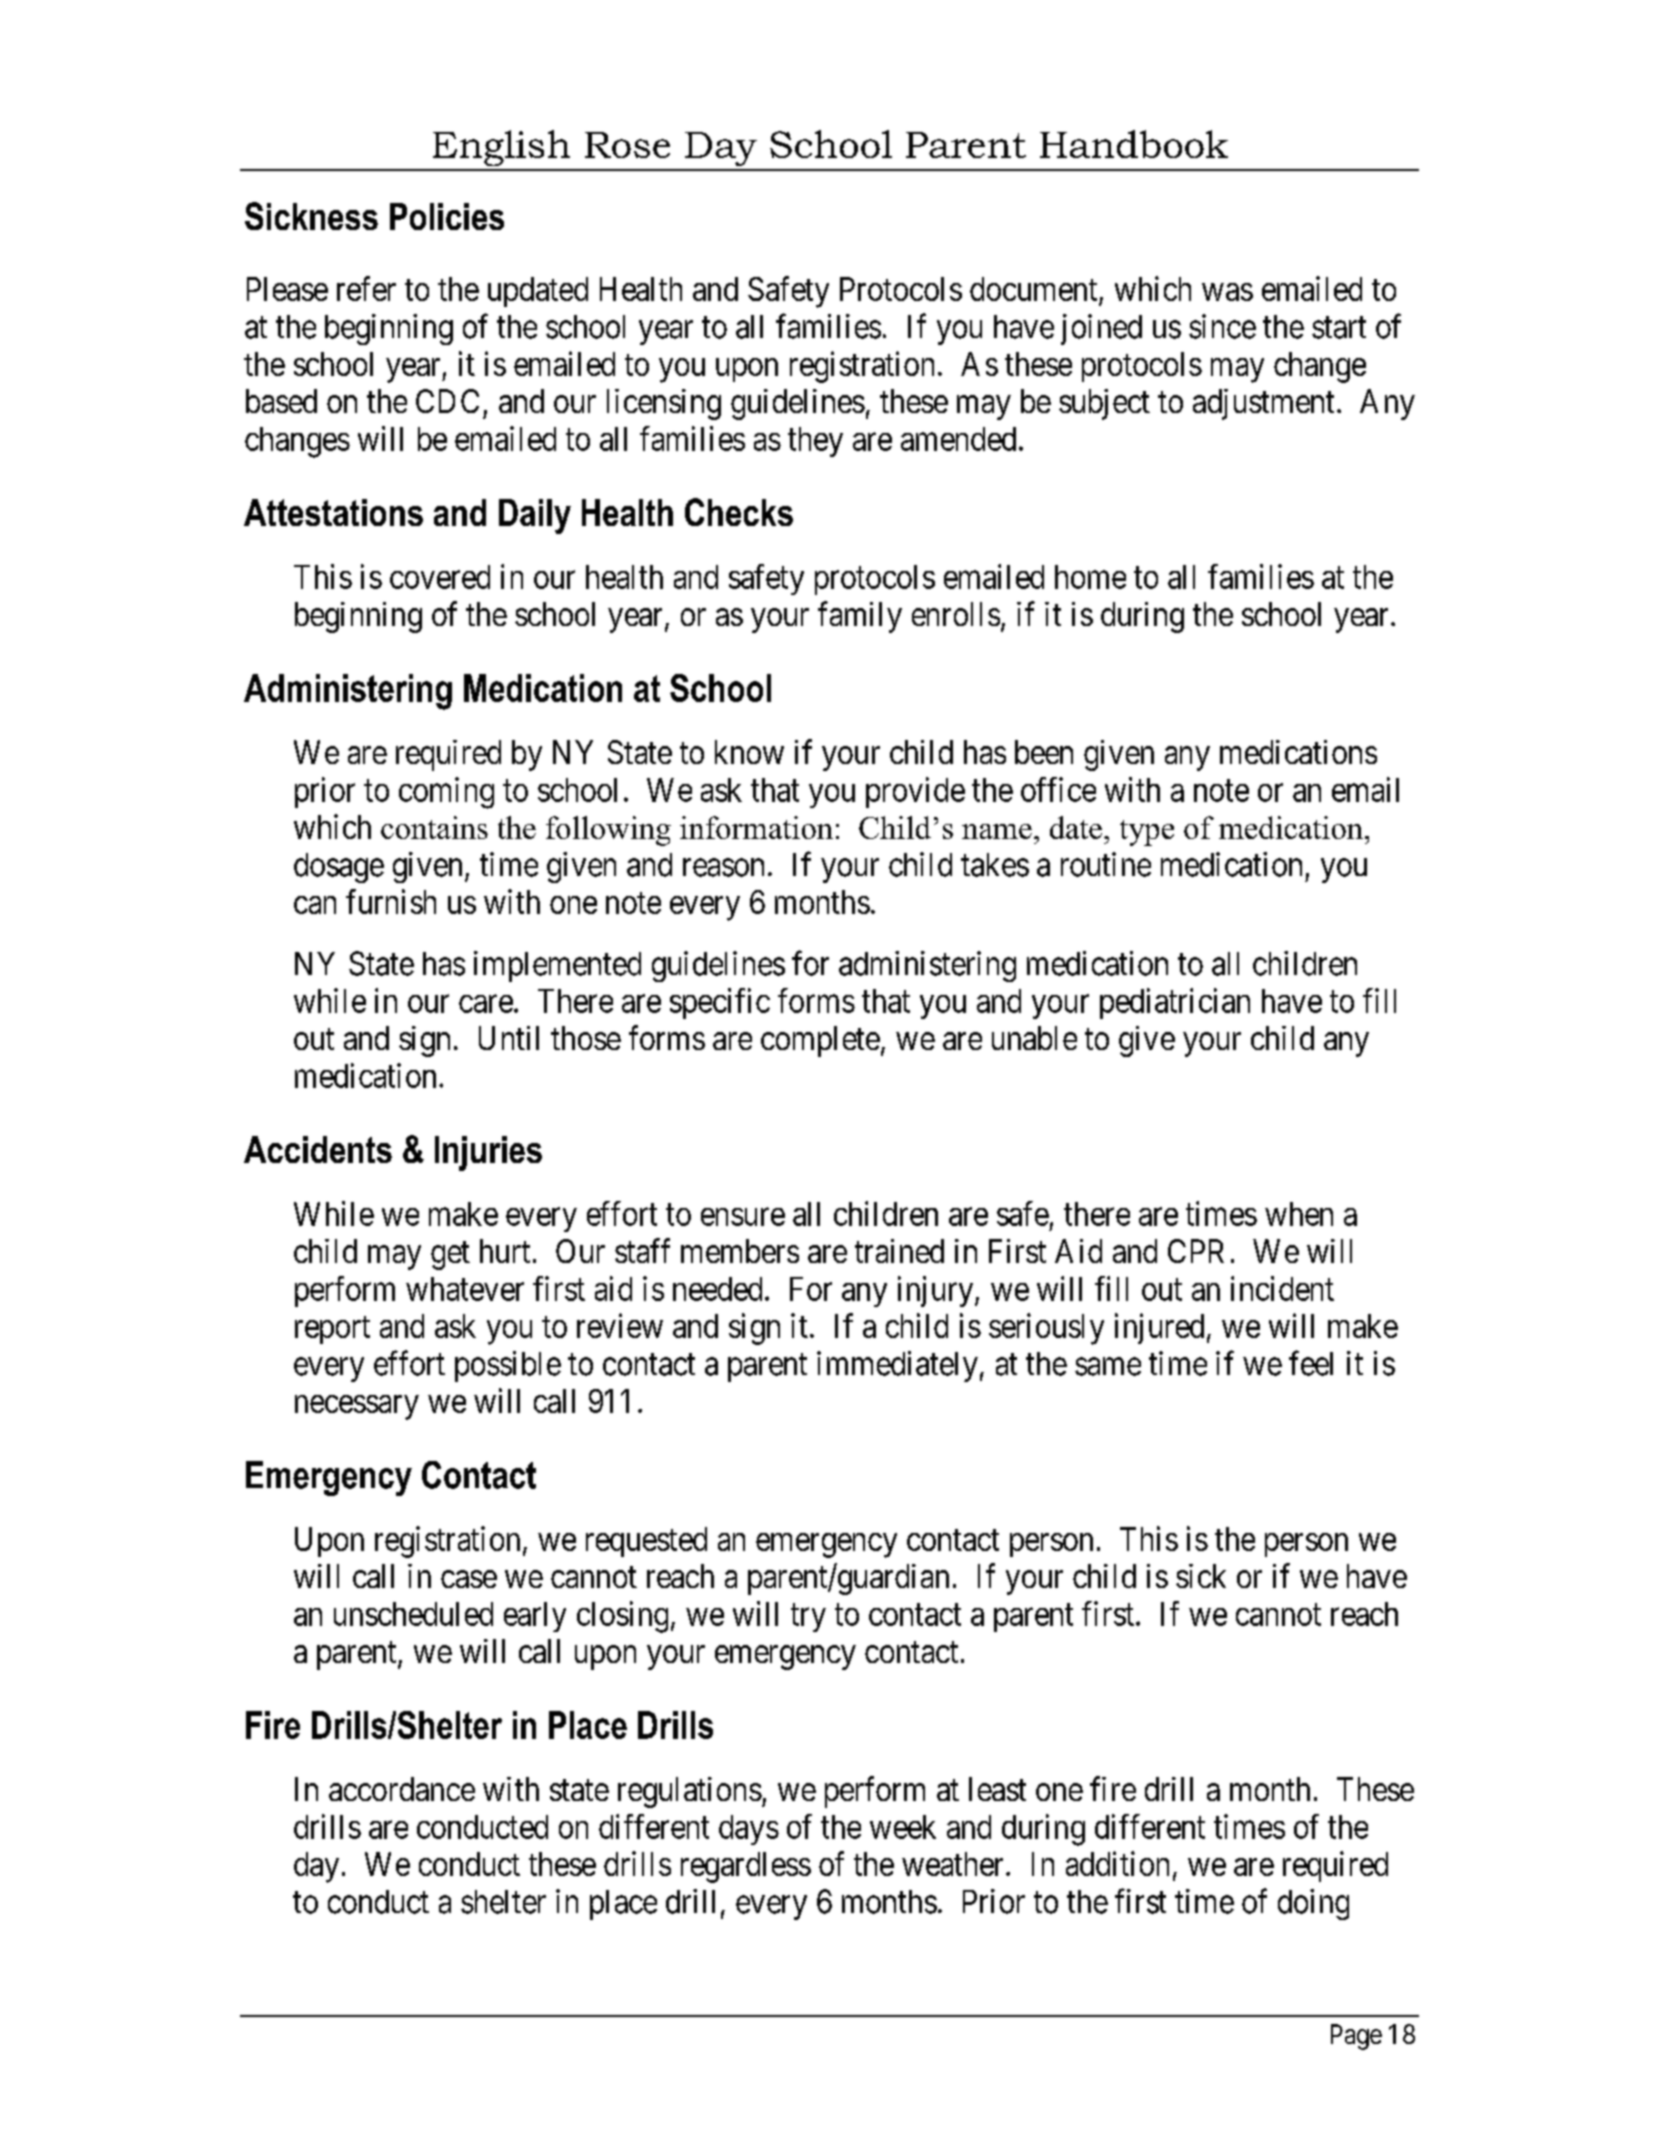  What do you see at coordinates (746, 1867) in the page?
I see `regardless` at bounding box center [746, 1867].
